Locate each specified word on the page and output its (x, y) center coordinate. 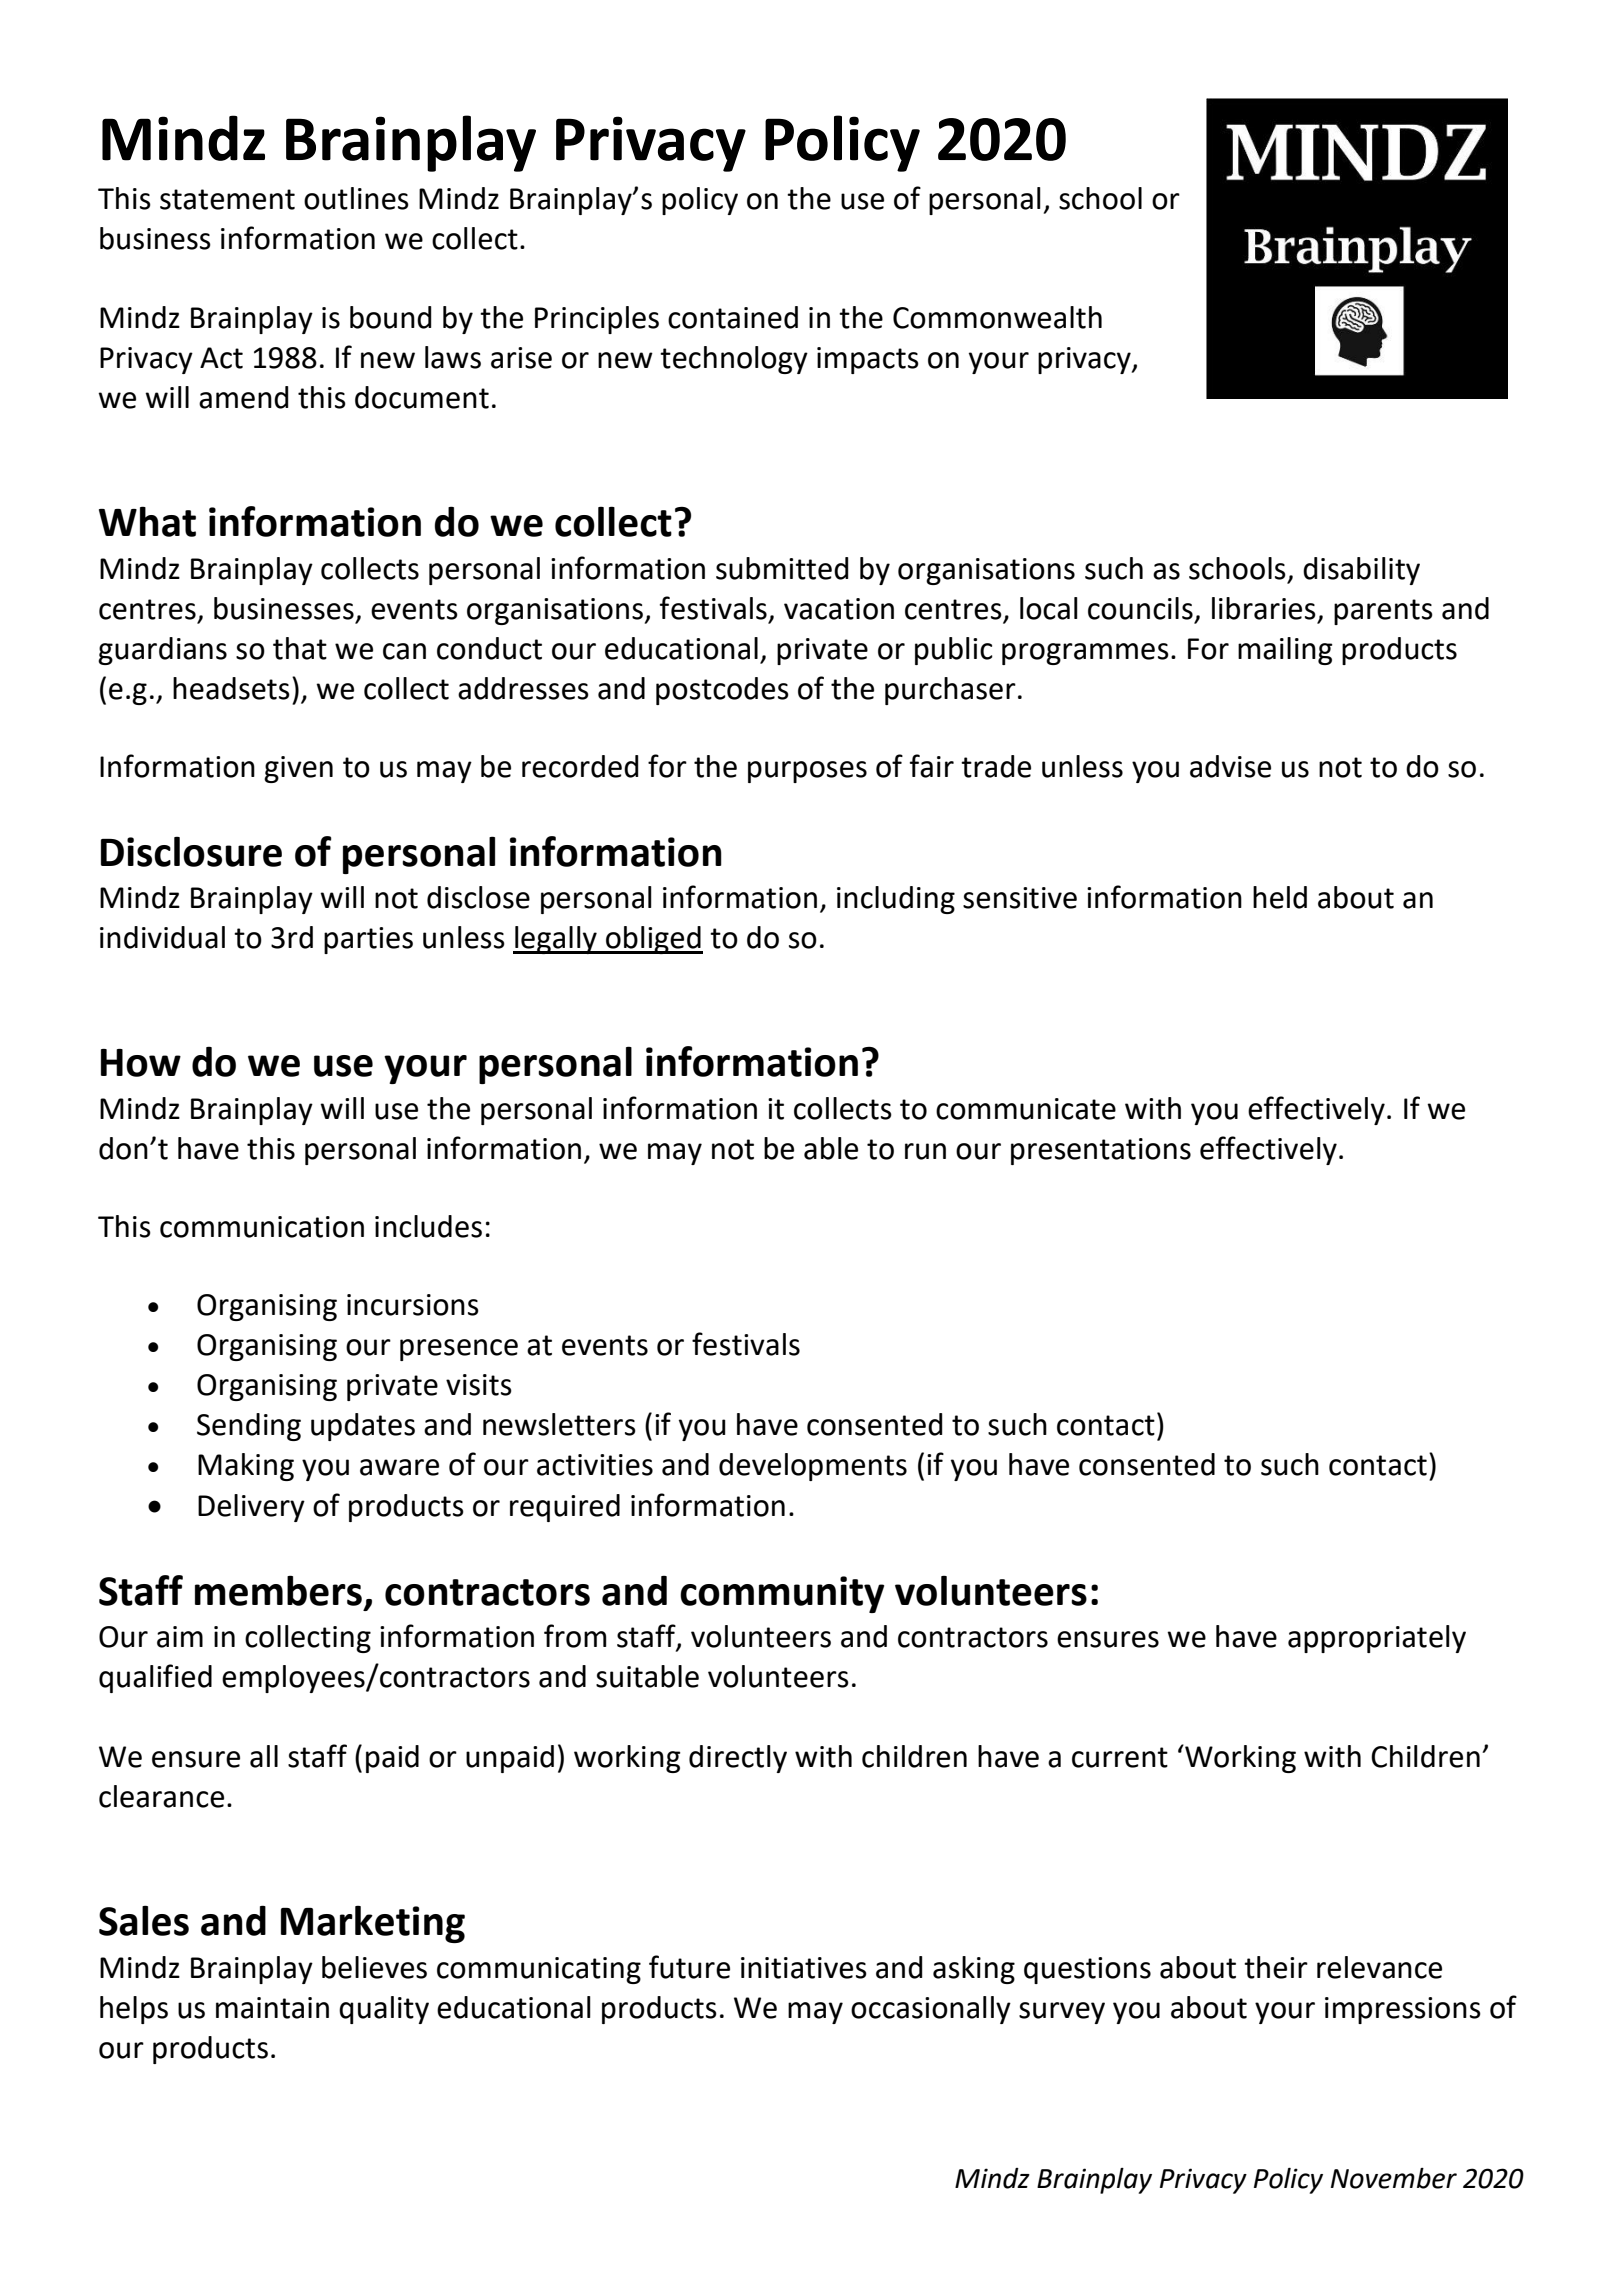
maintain (272, 2008)
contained (733, 317)
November (1394, 2178)
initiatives (804, 1968)
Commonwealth (997, 317)
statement (227, 199)
